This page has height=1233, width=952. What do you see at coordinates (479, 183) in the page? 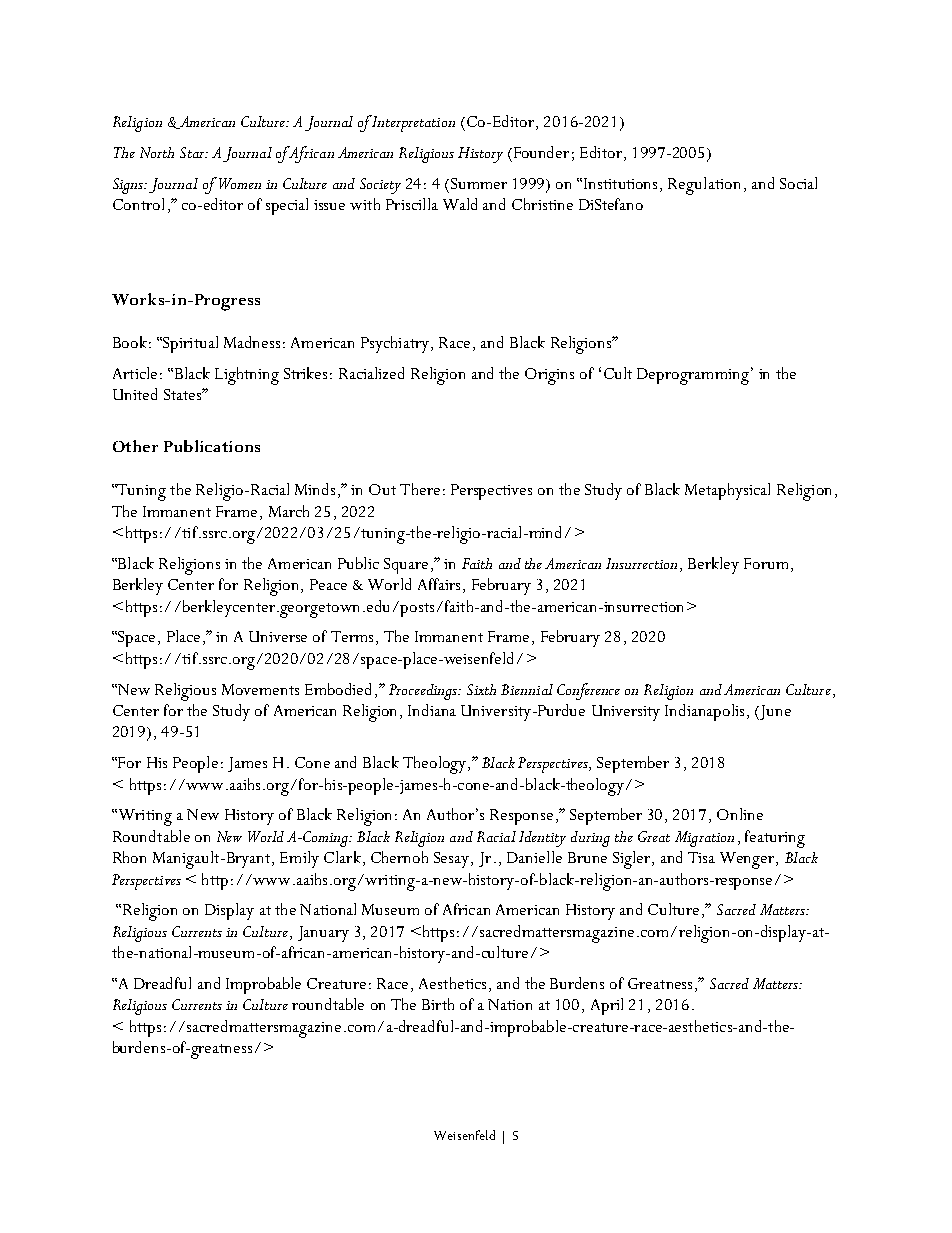
I see `Summer` at bounding box center [479, 183].
